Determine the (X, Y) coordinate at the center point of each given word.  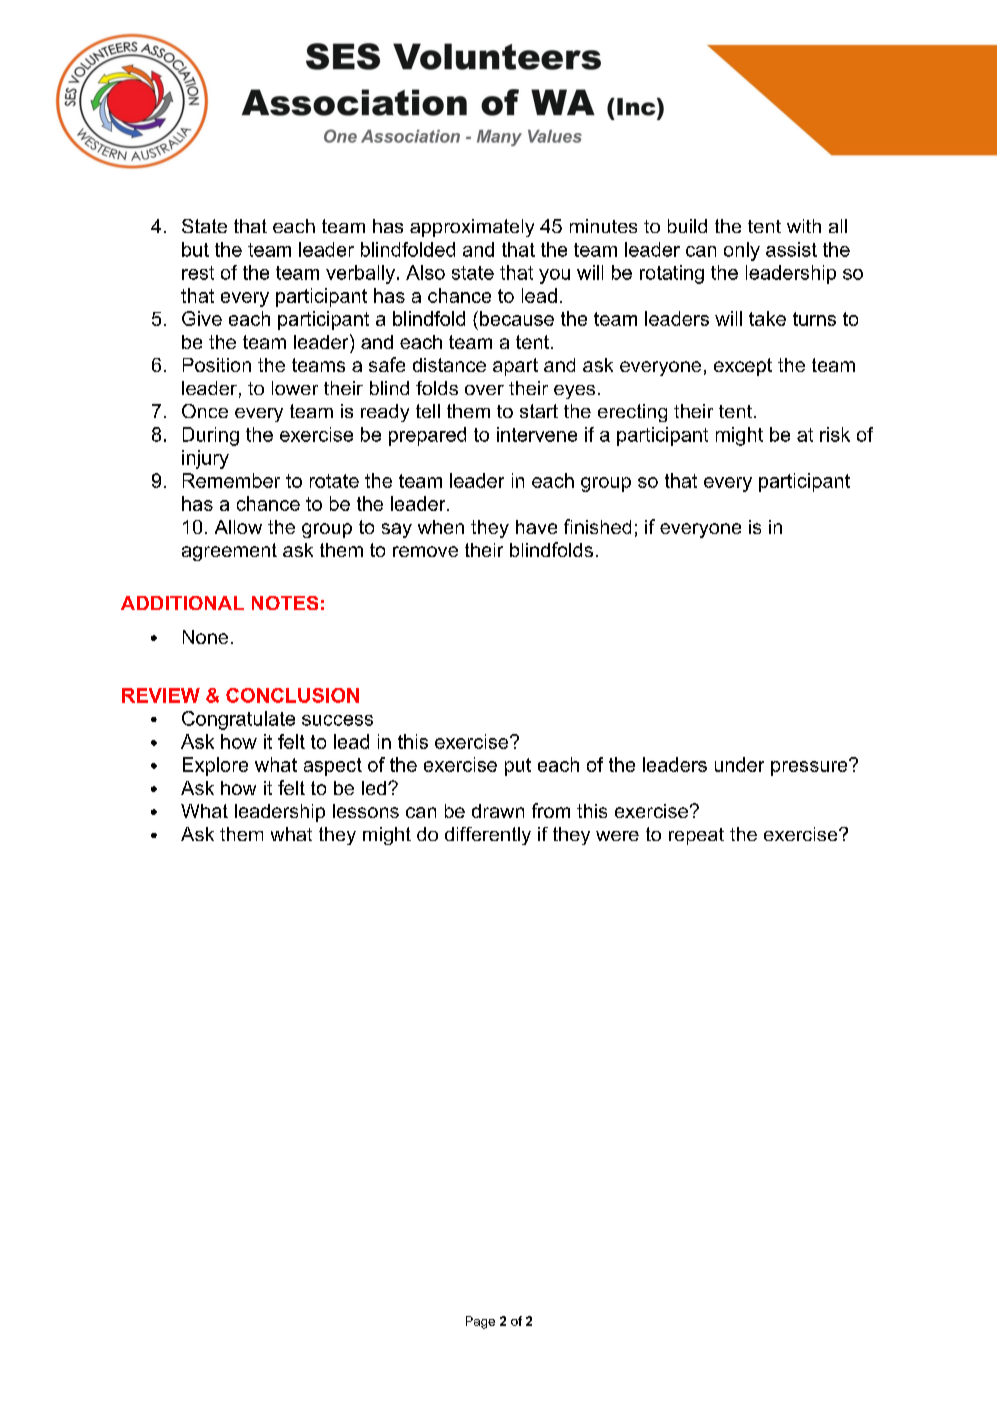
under (739, 764)
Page (480, 1322)
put (518, 767)
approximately (472, 228)
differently (488, 836)
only (742, 251)
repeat (696, 836)
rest (198, 273)
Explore (215, 766)
